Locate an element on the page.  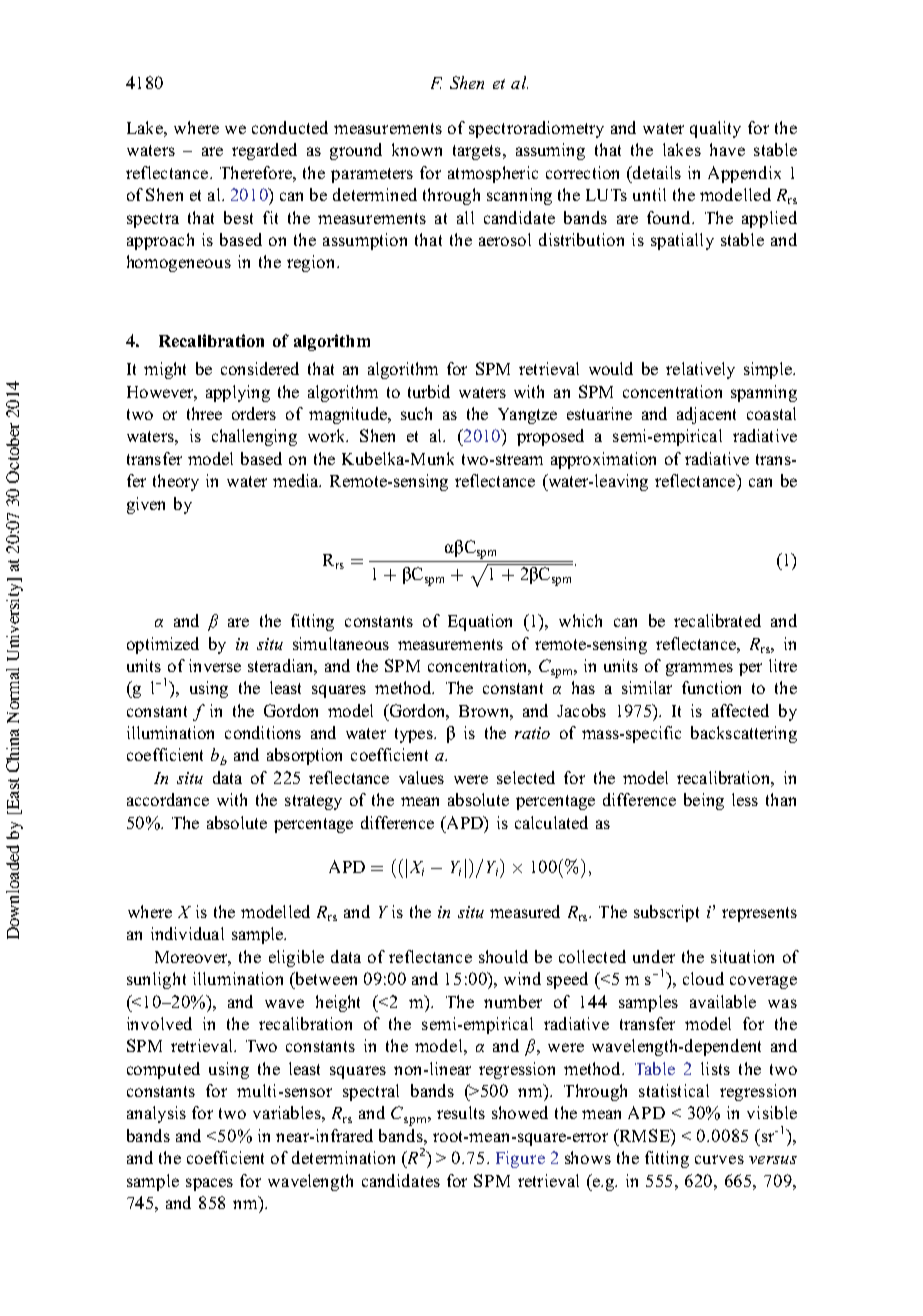
Equation is located at coordinates (480, 622).
